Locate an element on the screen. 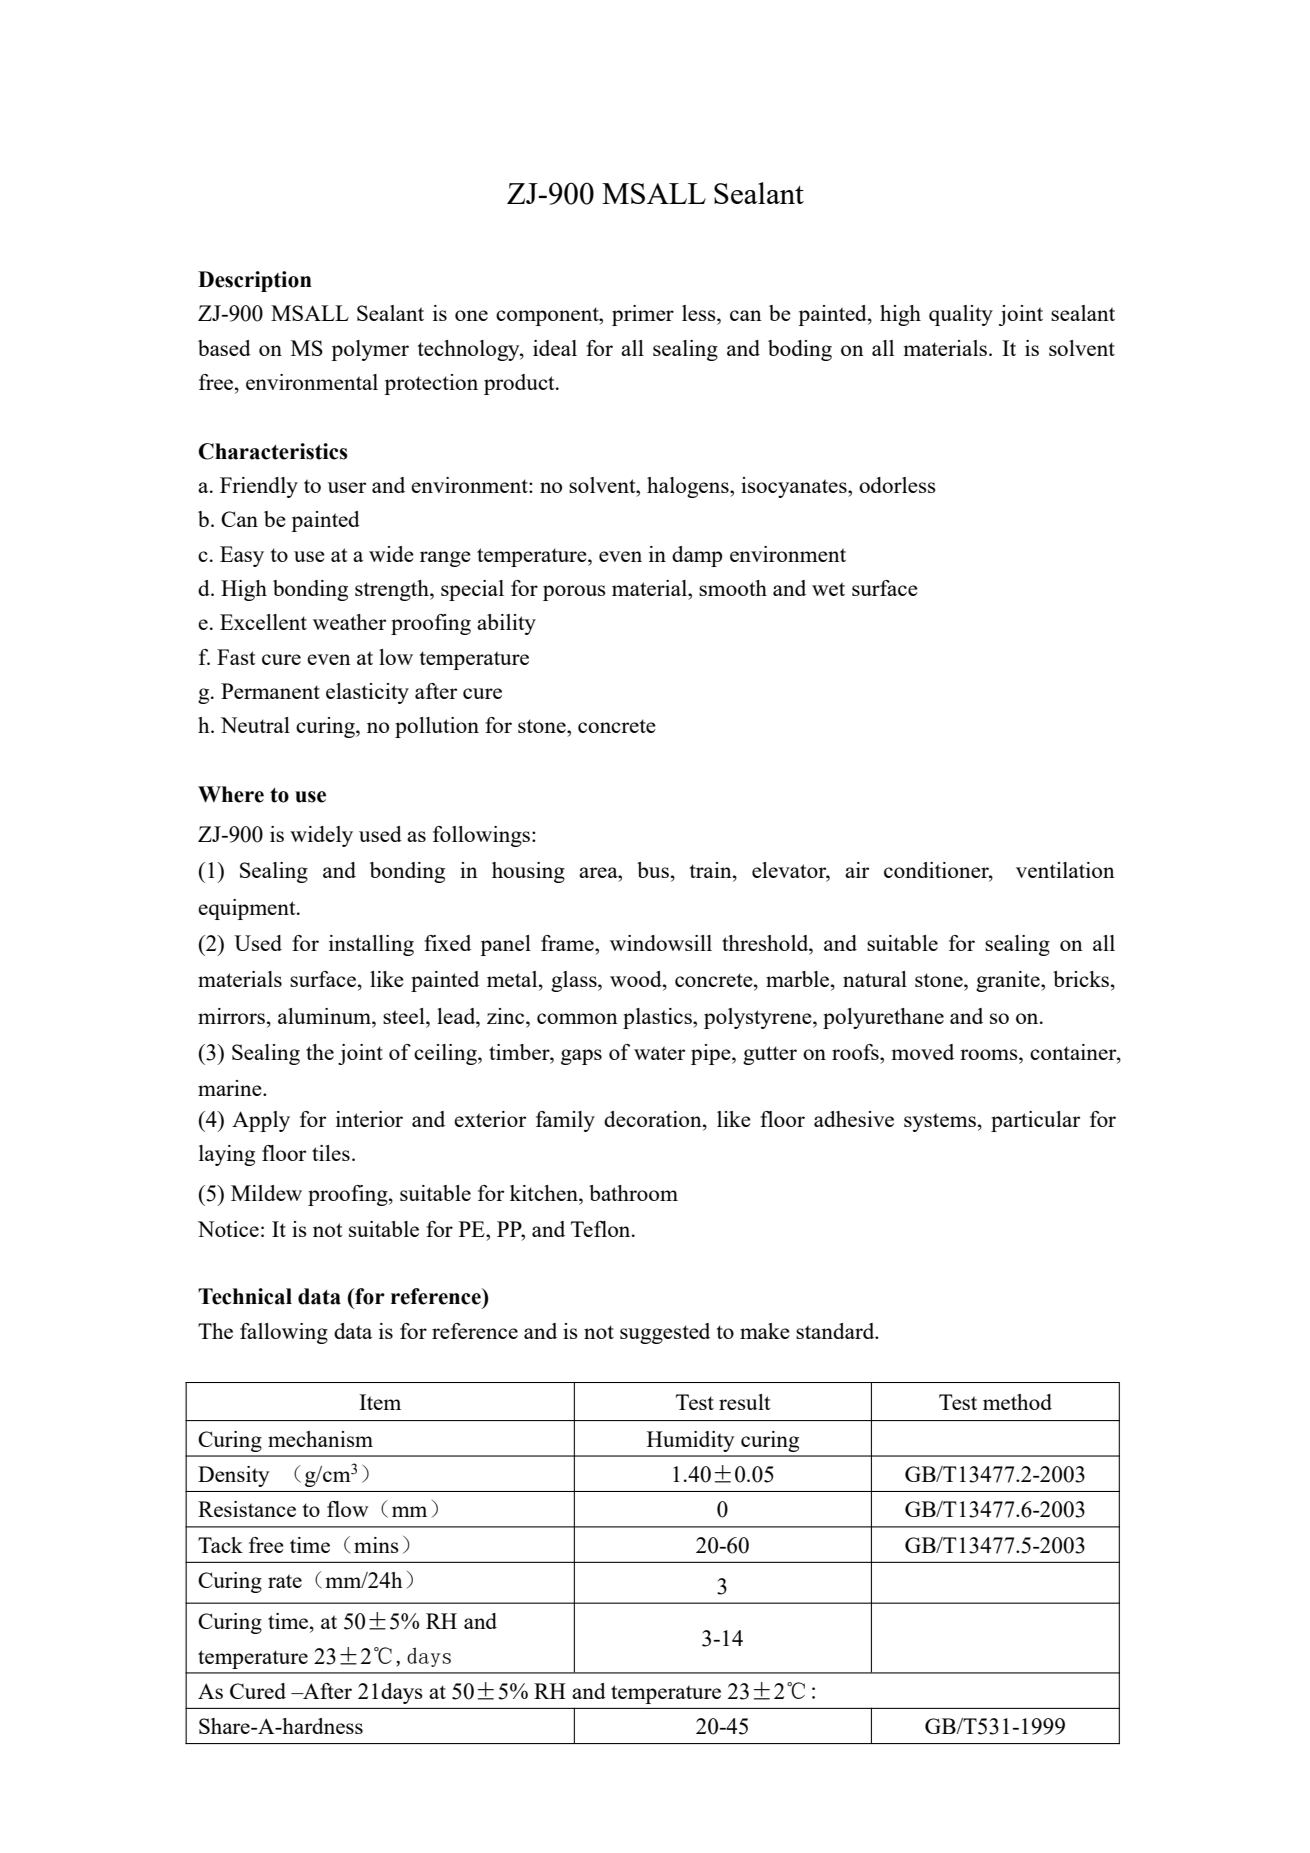 The image size is (1310, 1853). wet is located at coordinates (828, 589).
